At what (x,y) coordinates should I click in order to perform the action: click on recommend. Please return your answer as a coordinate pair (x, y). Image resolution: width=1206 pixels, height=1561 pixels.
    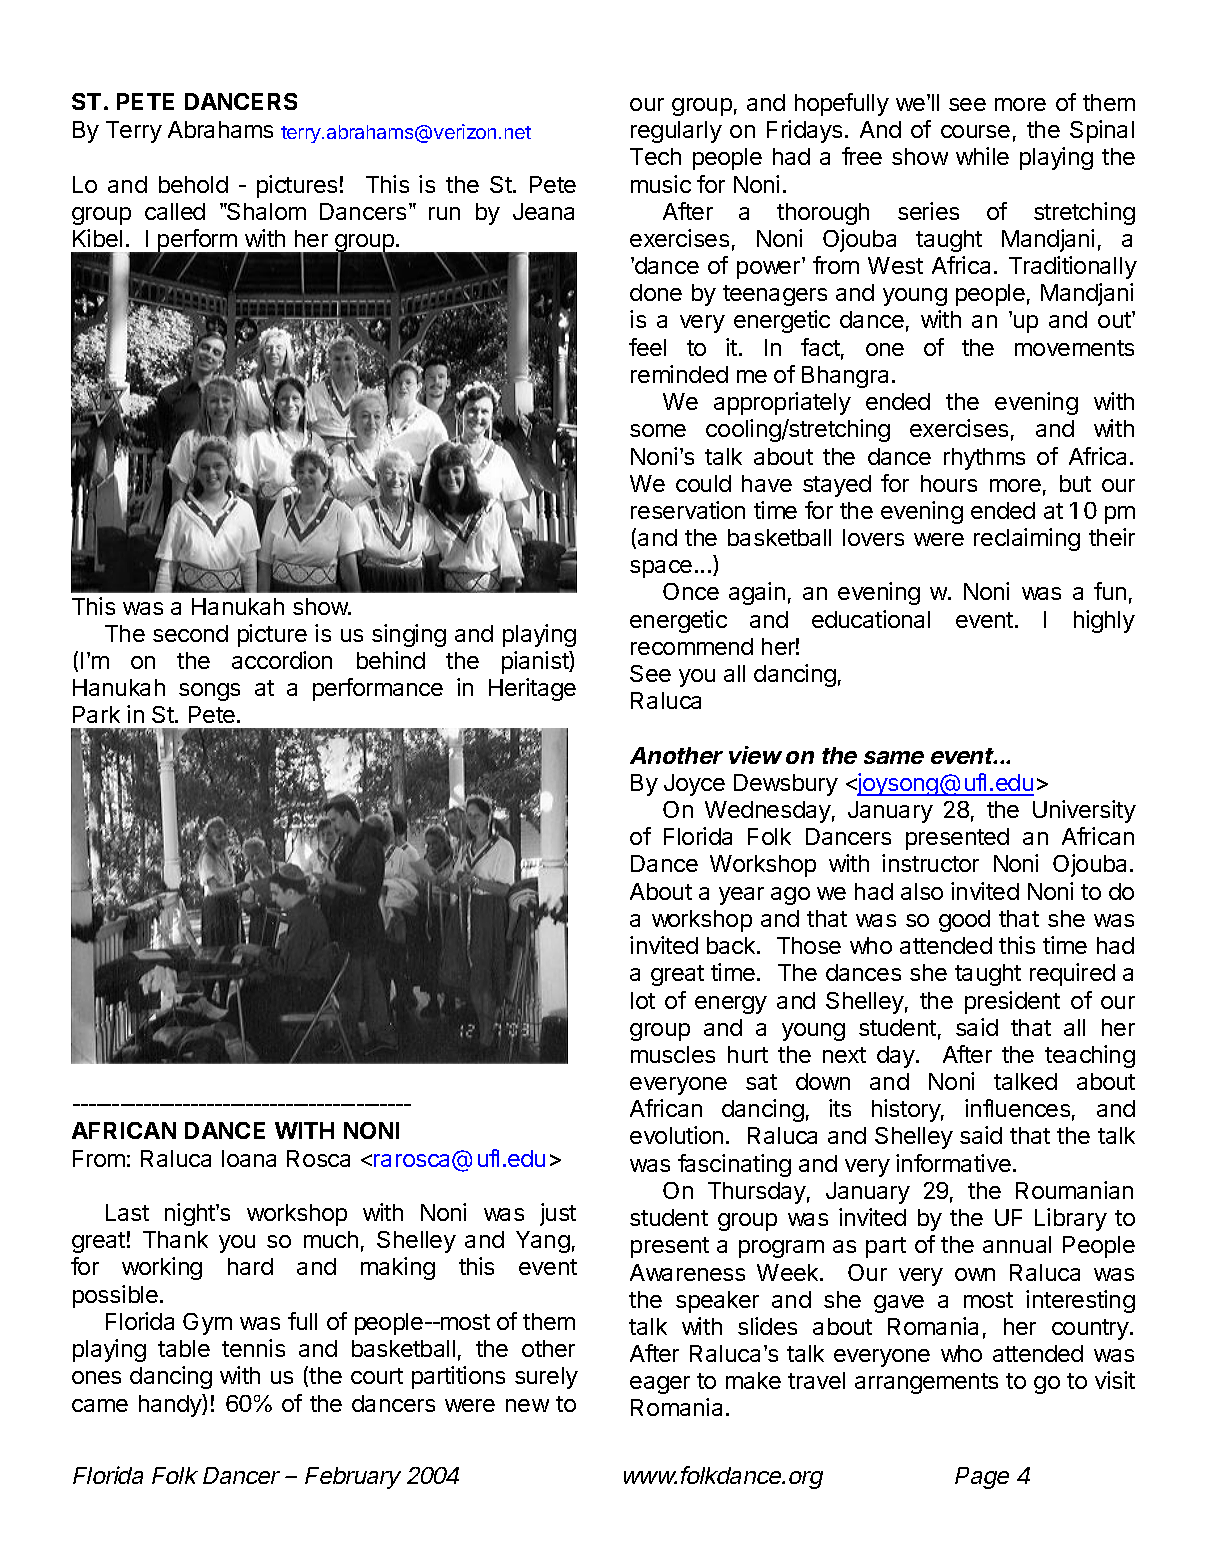
    Looking at the image, I should click on (692, 646).
